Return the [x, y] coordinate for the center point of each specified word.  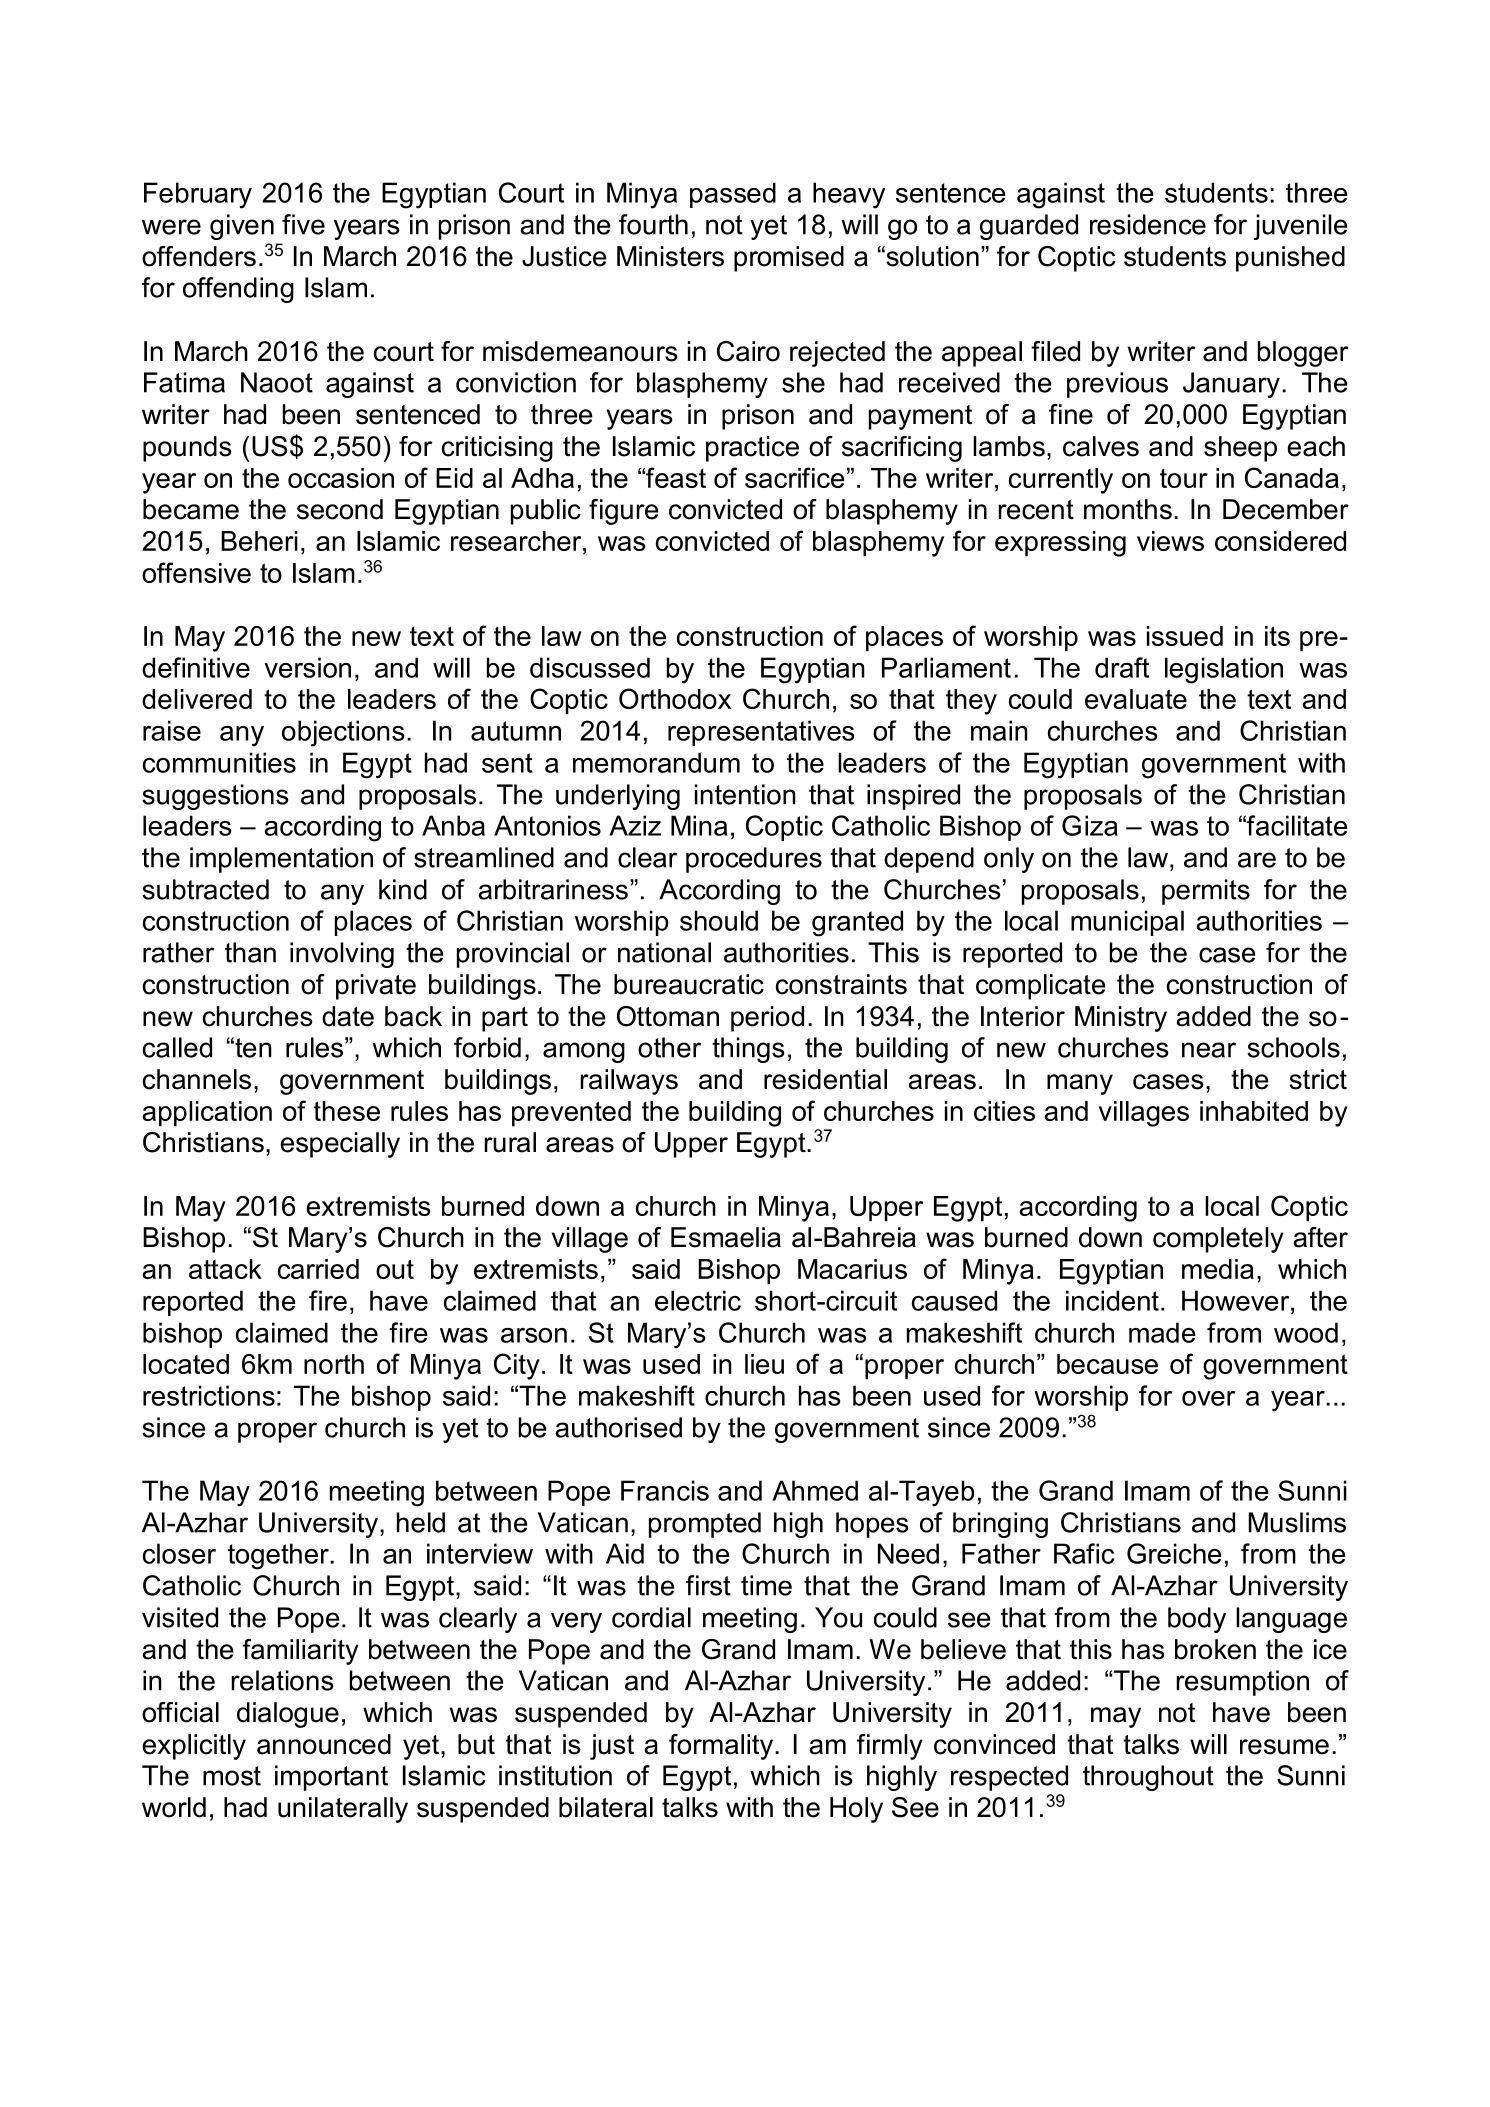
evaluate [1136, 699]
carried [318, 1269]
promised [789, 259]
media [1218, 1269]
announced [324, 1744]
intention [745, 794]
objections [343, 733]
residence [1148, 224]
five [303, 224]
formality [722, 1747]
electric [698, 1300]
